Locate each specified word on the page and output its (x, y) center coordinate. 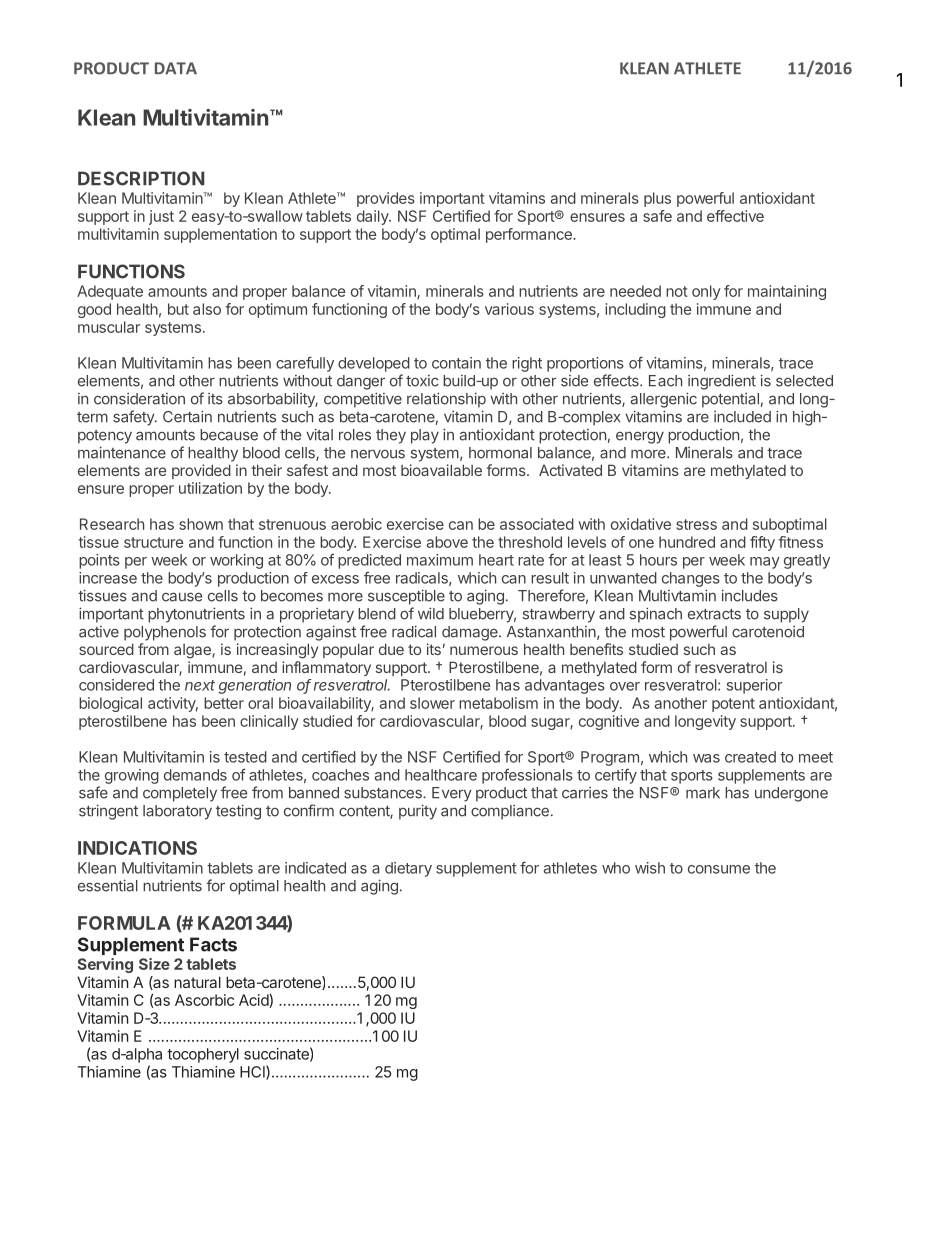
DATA (176, 68)
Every (452, 794)
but (178, 309)
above (447, 542)
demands (195, 775)
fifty (762, 543)
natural (197, 982)
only (706, 292)
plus (657, 199)
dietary (408, 869)
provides (386, 199)
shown (201, 524)
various (509, 309)
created (750, 757)
